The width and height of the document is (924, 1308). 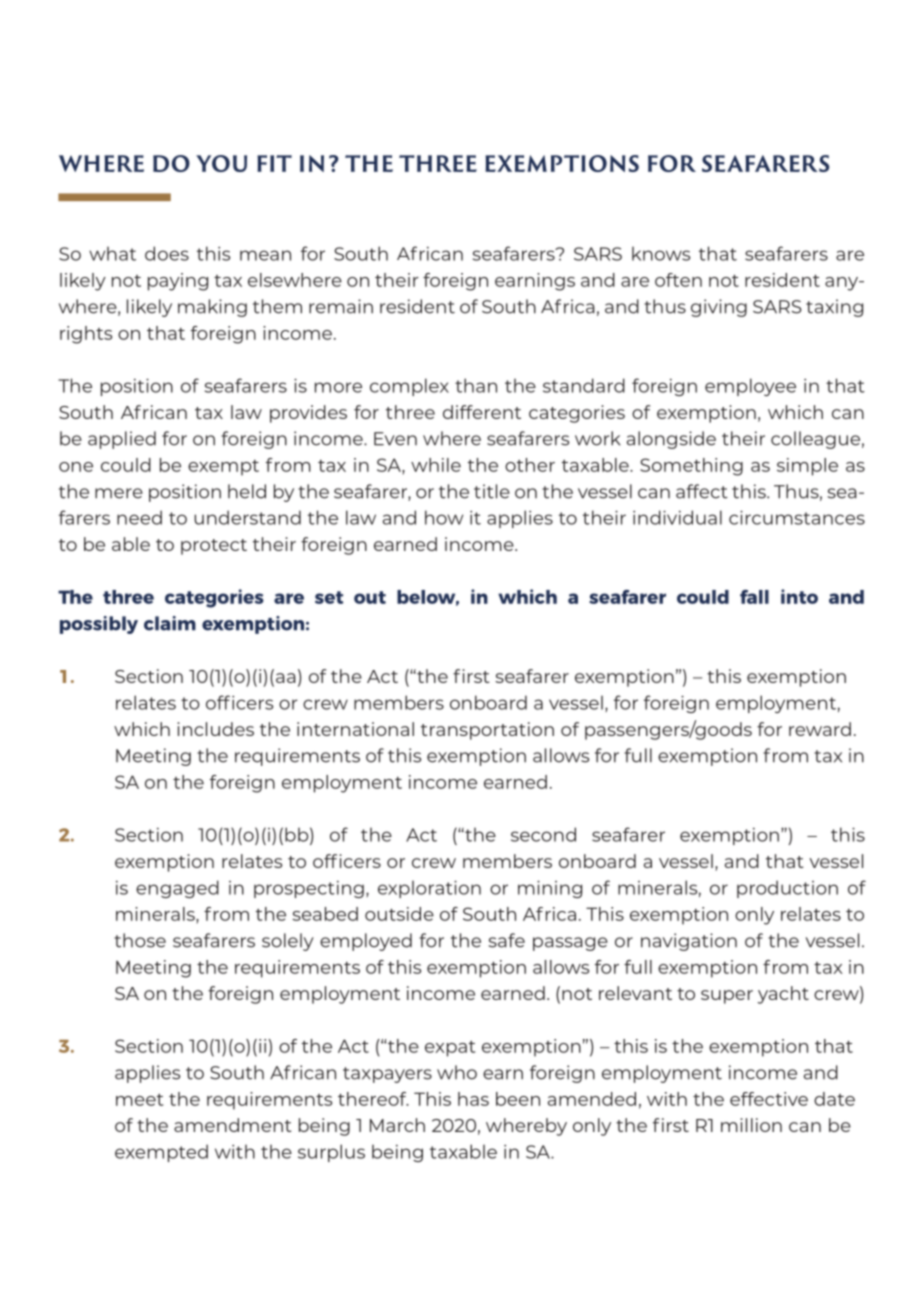 I want to click on YOU, so click(x=221, y=163).
